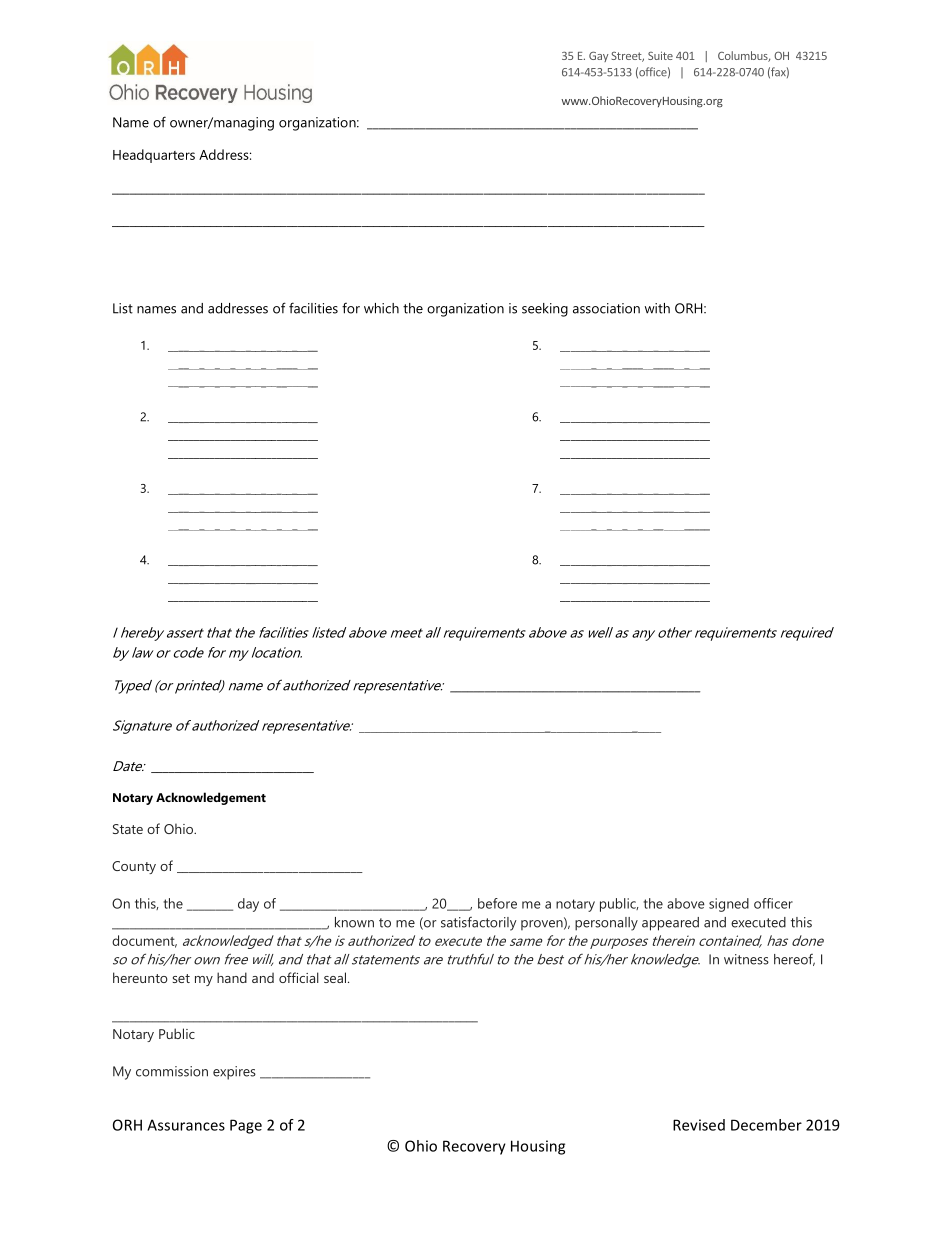 This screenshot has width=952, height=1233. I want to click on day, so click(248, 905).
